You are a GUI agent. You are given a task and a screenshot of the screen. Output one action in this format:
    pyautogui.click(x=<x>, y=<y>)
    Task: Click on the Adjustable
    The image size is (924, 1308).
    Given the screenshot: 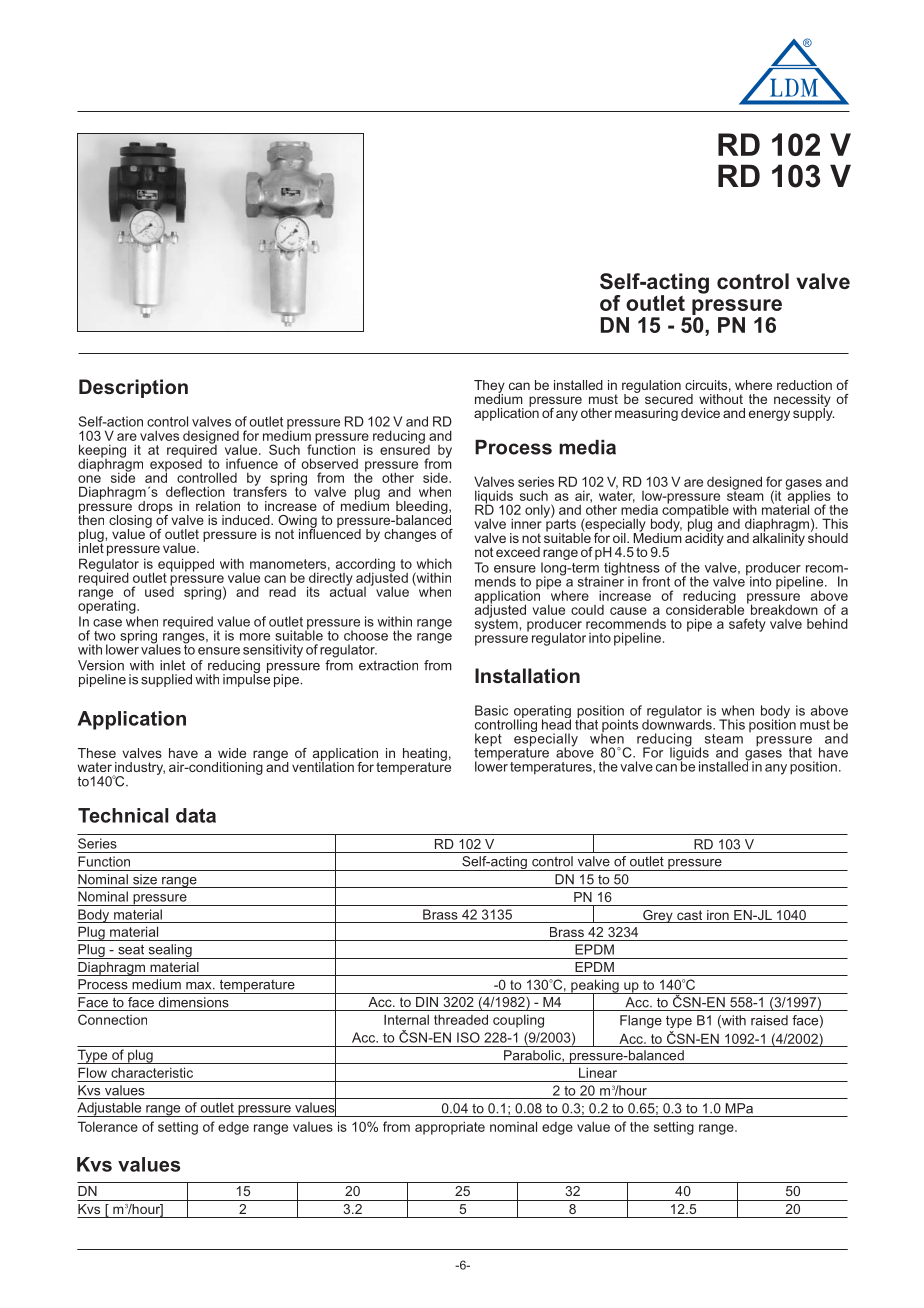 What is the action you would take?
    pyautogui.click(x=110, y=1109)
